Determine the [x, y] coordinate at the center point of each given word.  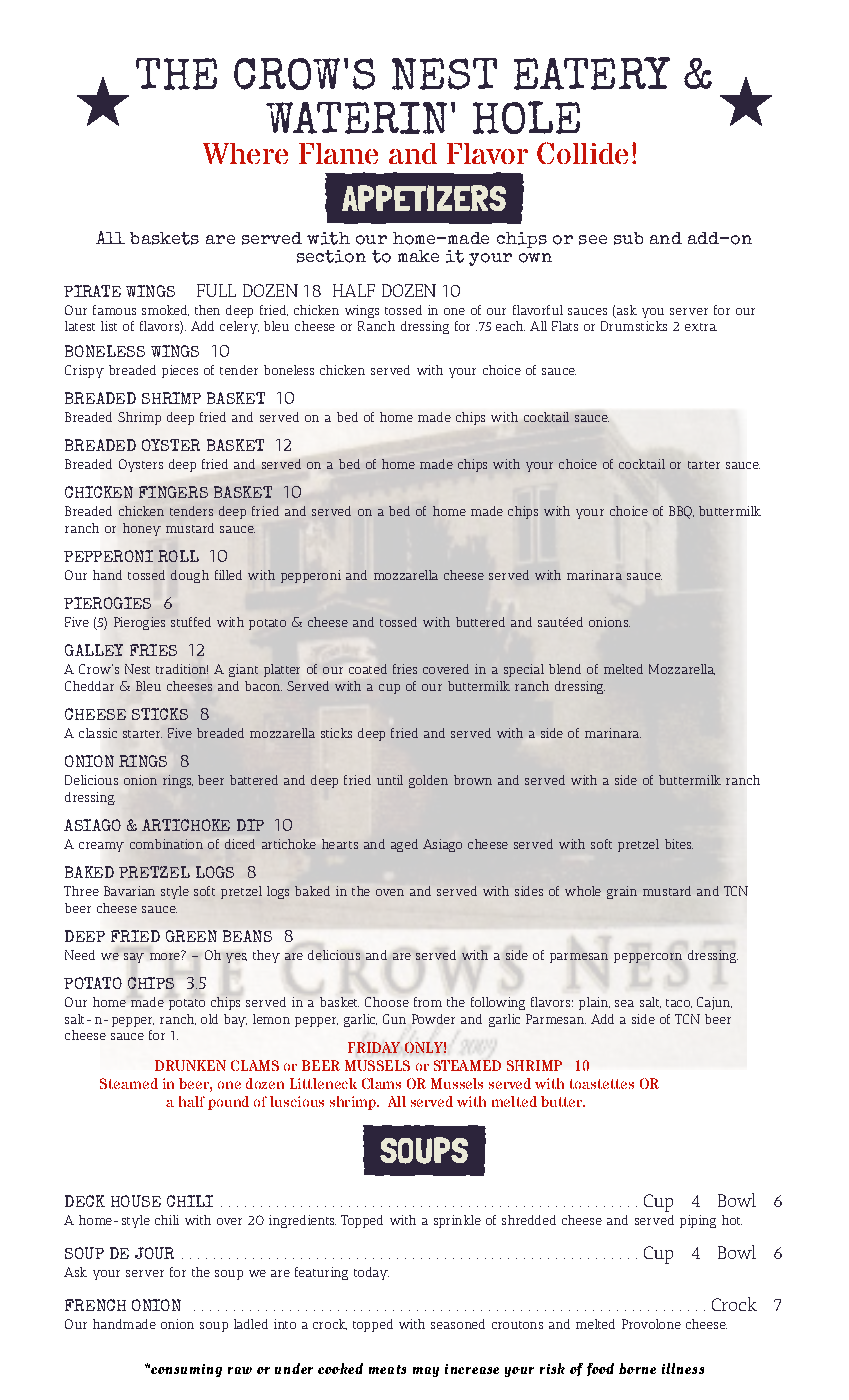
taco [679, 1003]
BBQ [681, 512]
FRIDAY [374, 1047]
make [418, 256]
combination [166, 844]
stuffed [191, 622]
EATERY [592, 73]
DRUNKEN [190, 1065]
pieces [180, 371]
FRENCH [95, 1305]
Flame [338, 153]
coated [368, 669]
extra [701, 327]
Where [245, 153]
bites [679, 844]
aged [404, 845]
